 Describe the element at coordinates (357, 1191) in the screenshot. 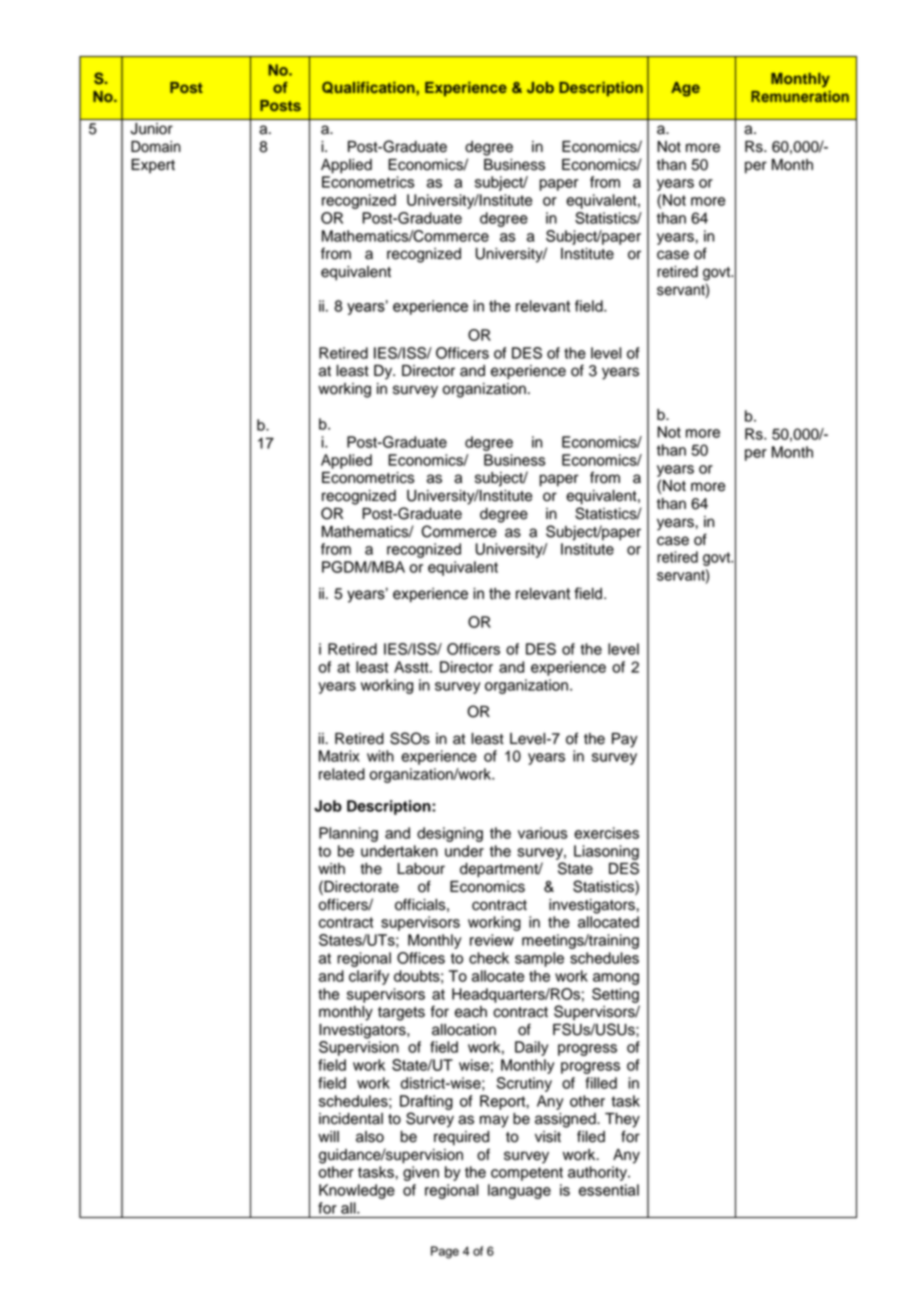

I see `Knowledge` at that location.
